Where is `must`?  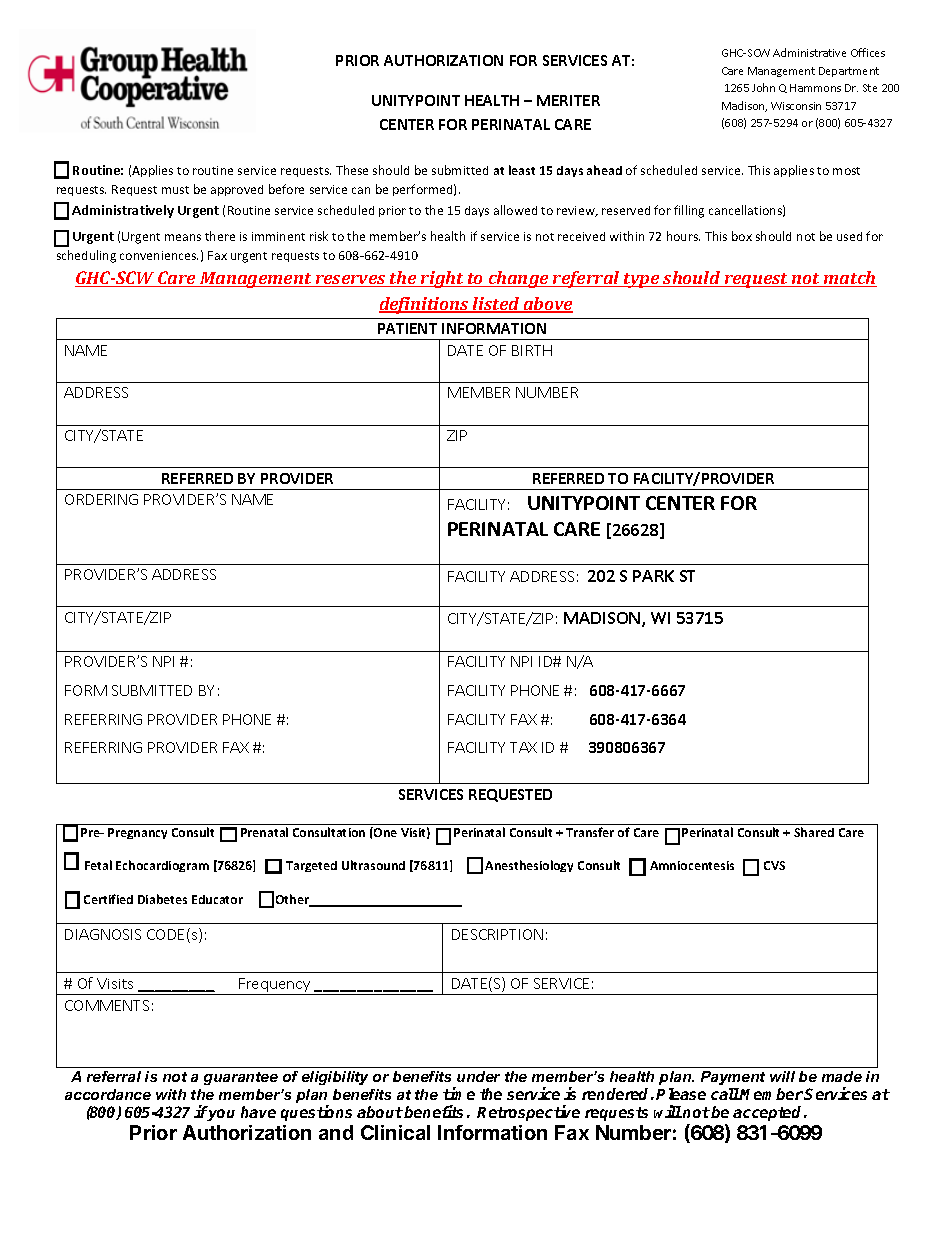
must is located at coordinates (175, 190).
